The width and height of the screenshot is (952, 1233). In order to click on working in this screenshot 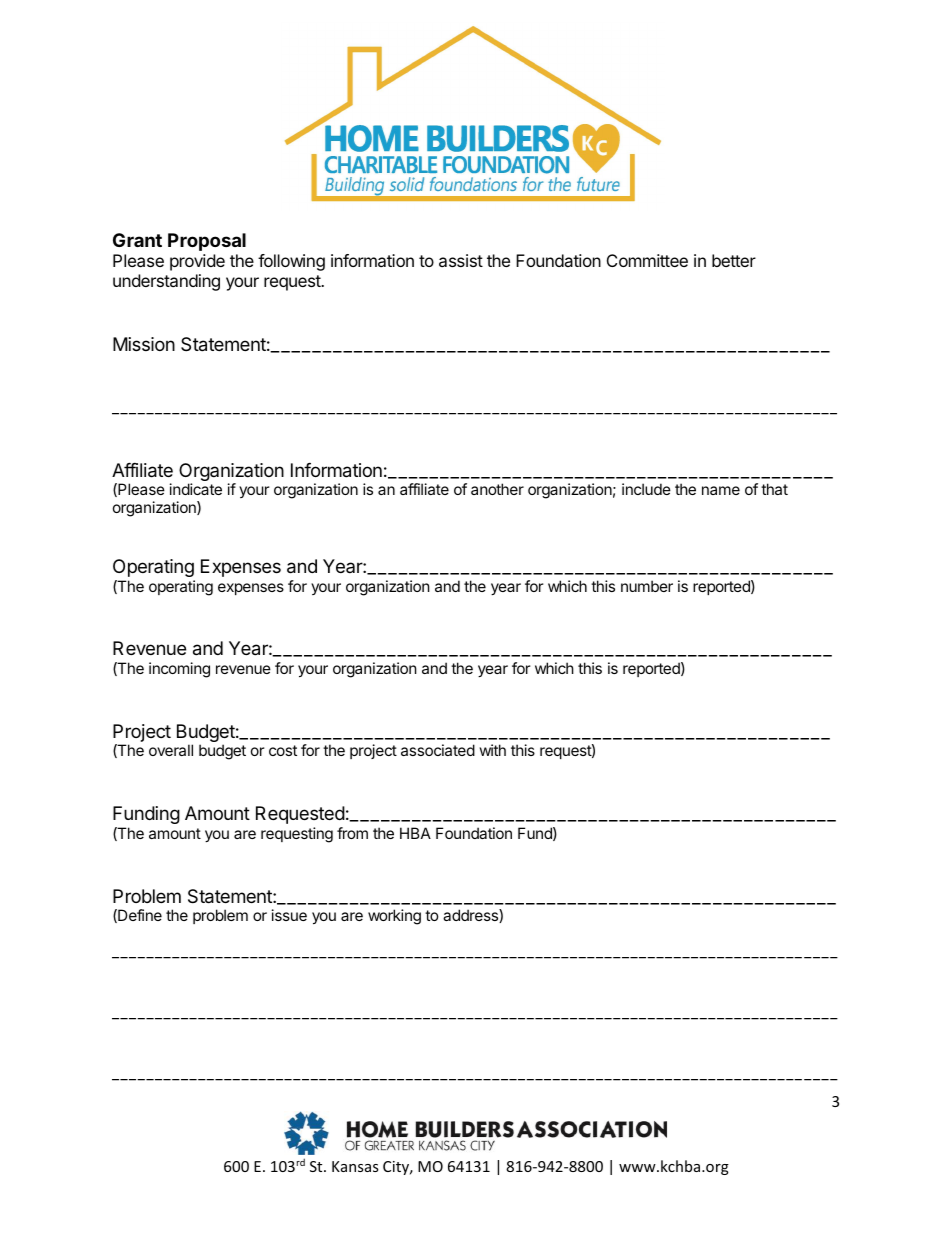, I will do `click(394, 917)`.
